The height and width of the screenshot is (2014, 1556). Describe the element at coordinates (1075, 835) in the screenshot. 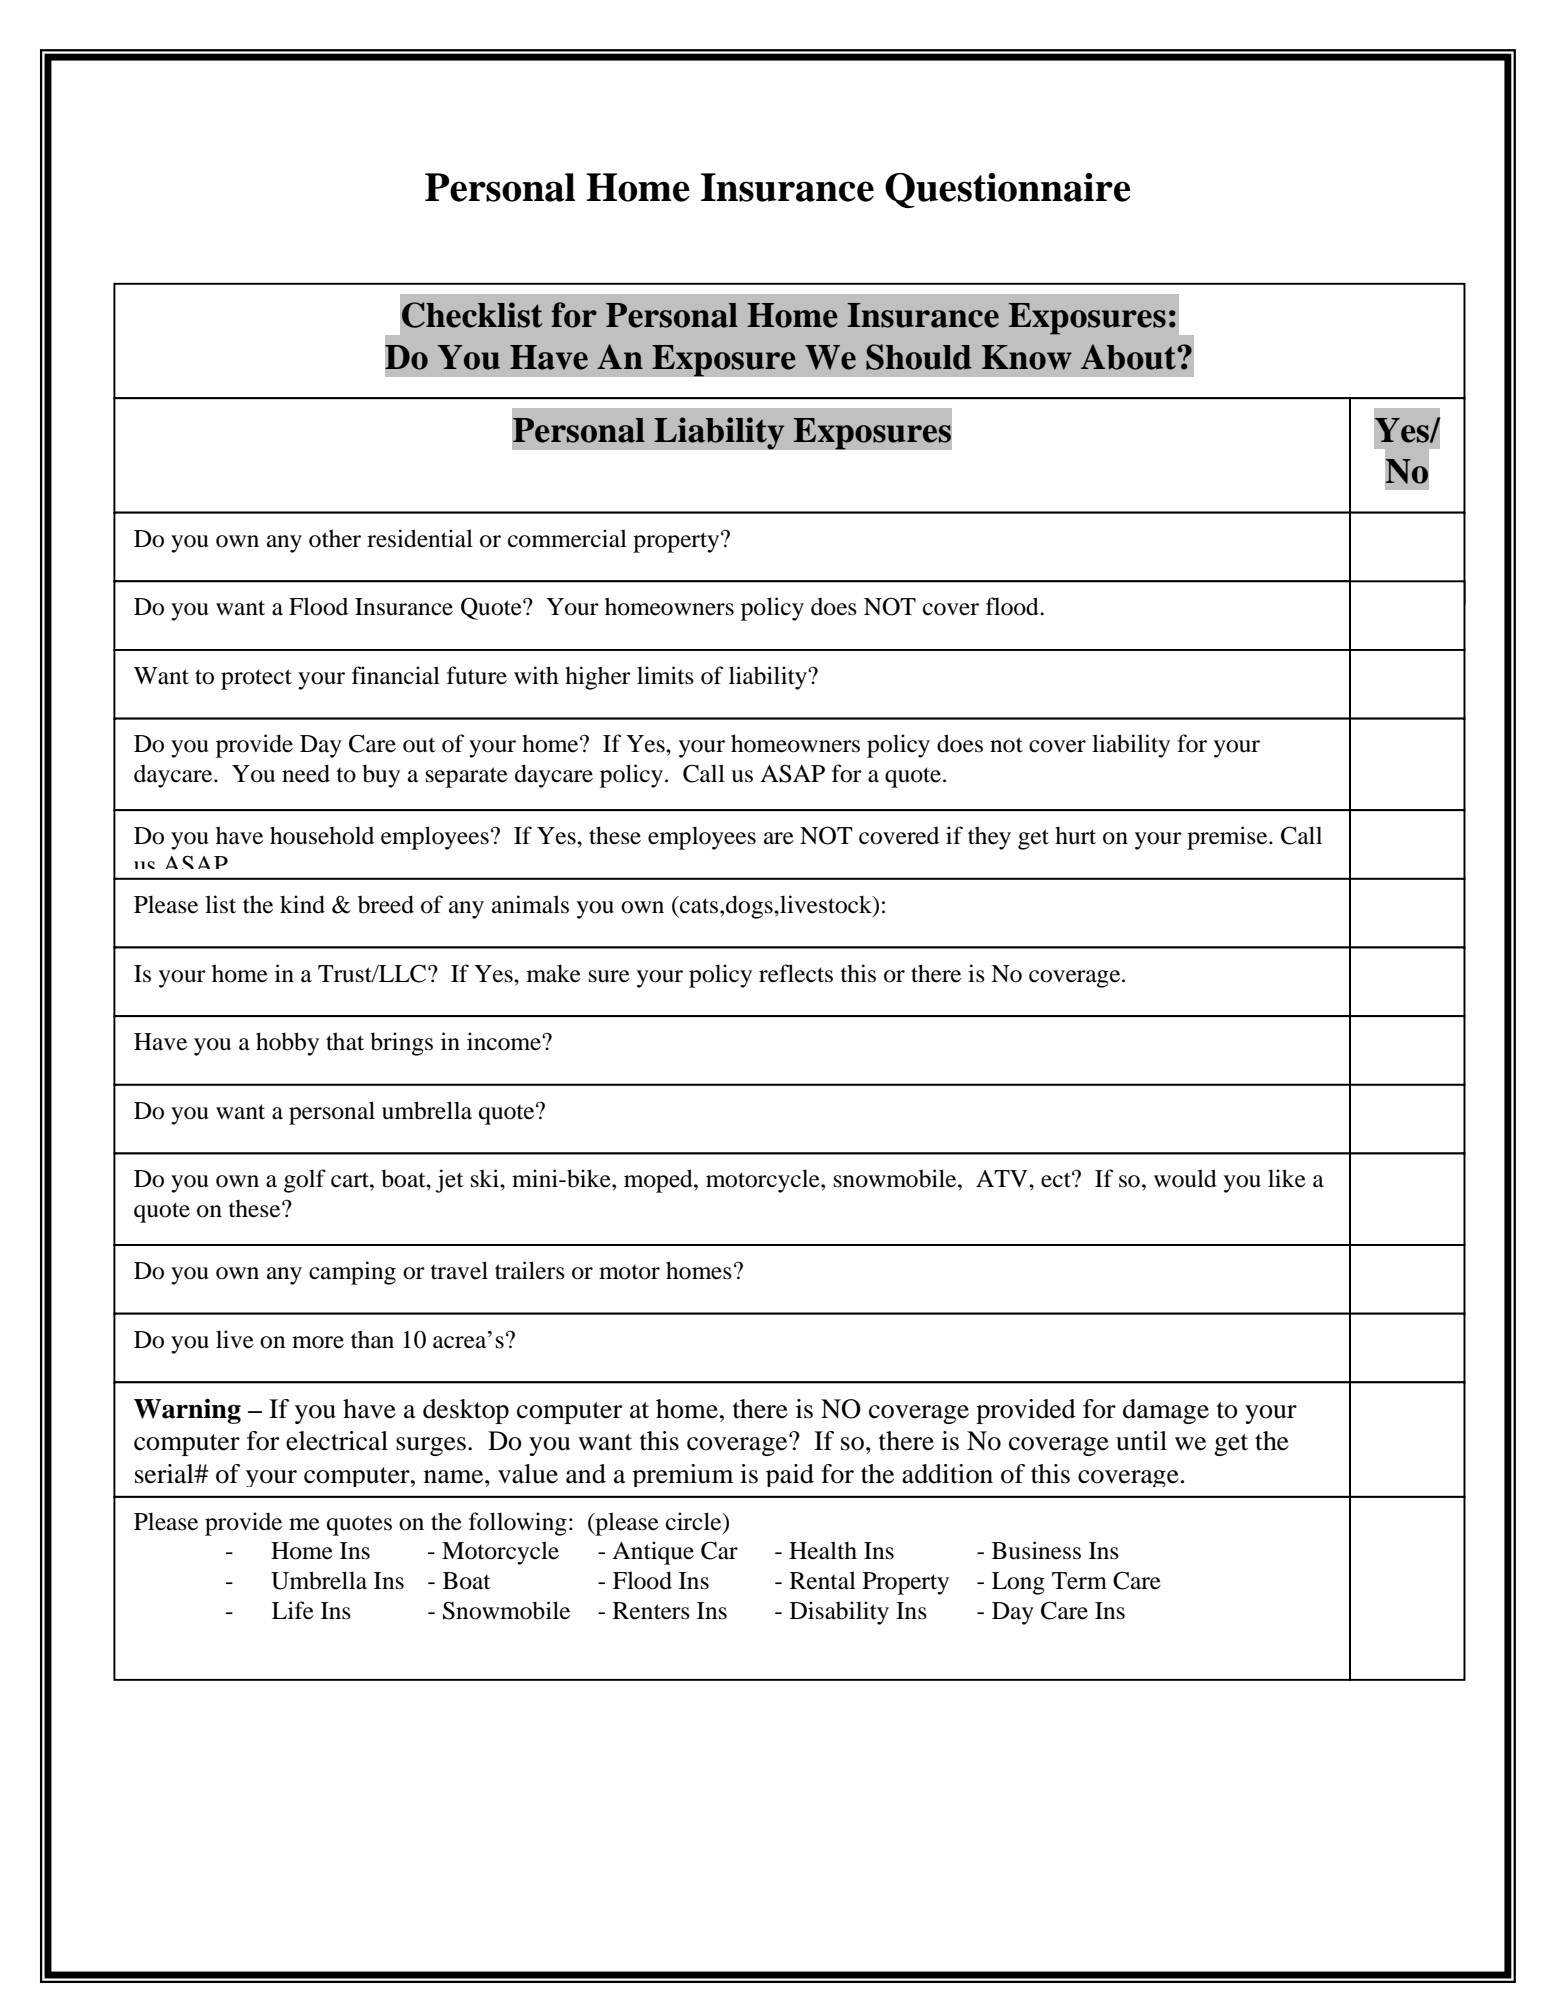

I see `hurt` at that location.
